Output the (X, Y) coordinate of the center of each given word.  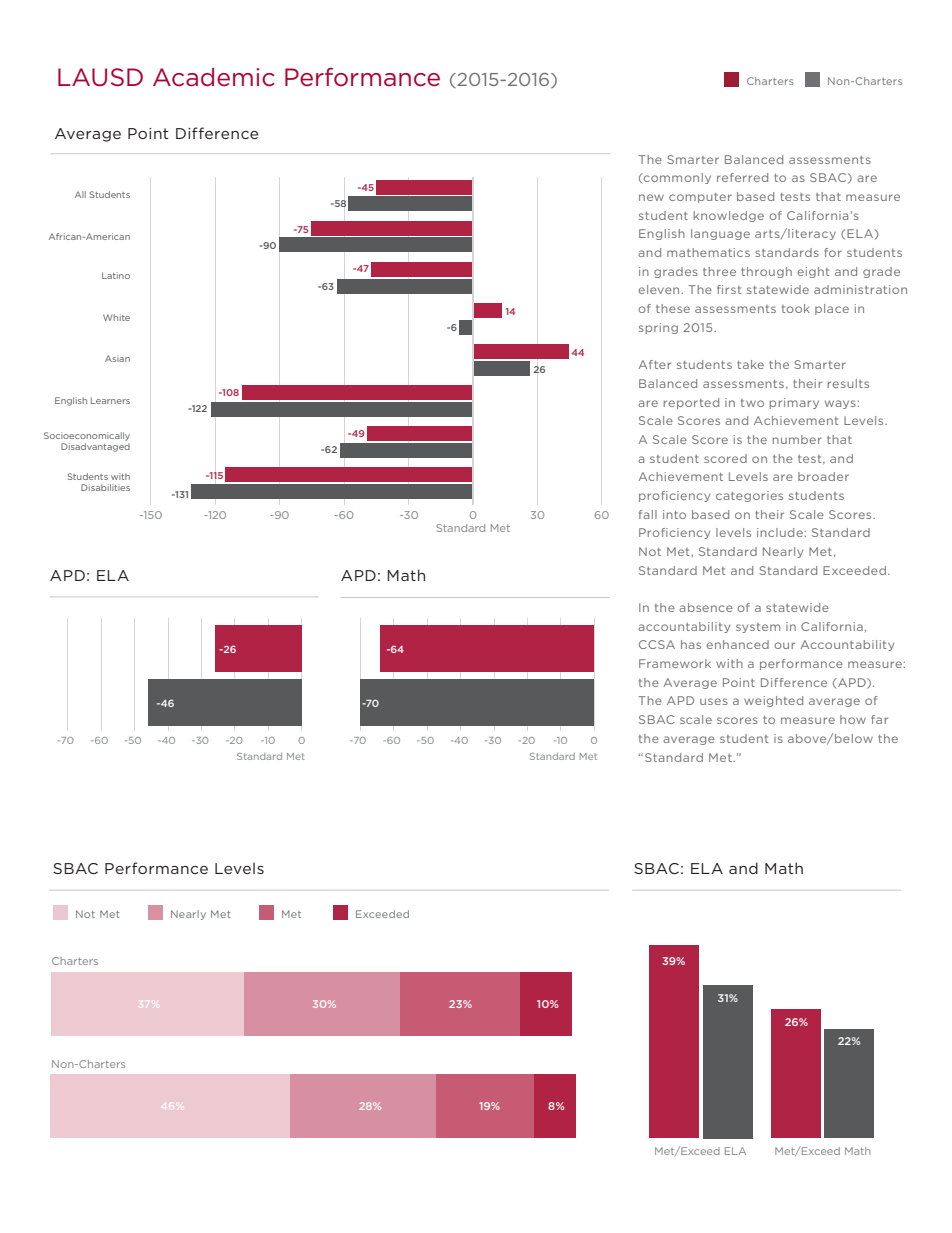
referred (742, 177)
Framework (675, 663)
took (796, 308)
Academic (214, 77)
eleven (660, 289)
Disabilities (105, 487)
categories (749, 496)
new (651, 197)
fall (648, 514)
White (116, 317)
